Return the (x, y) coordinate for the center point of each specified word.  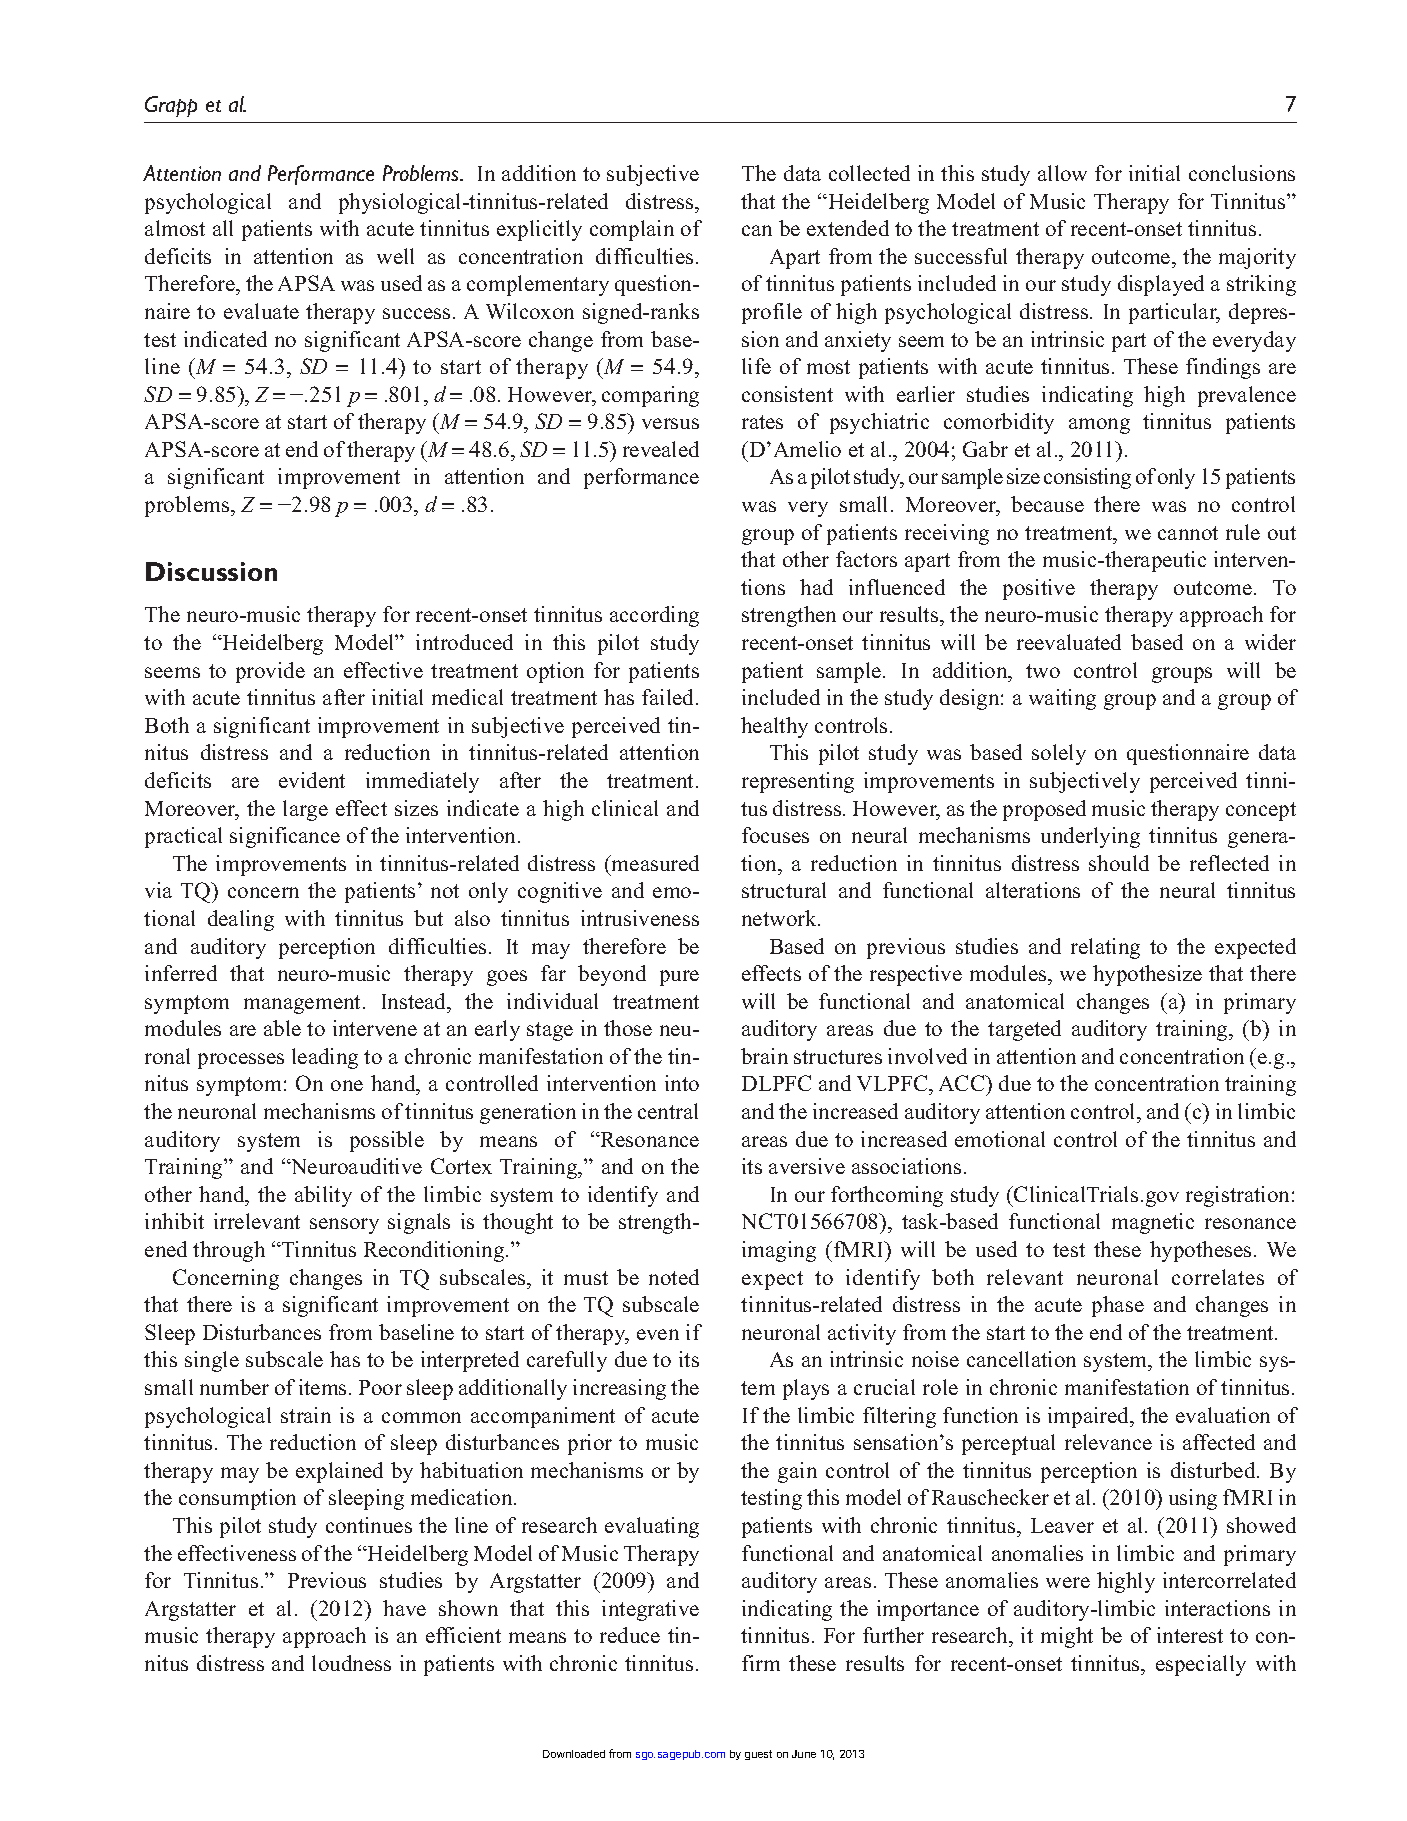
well (395, 256)
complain (632, 230)
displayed (1161, 285)
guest (758, 1755)
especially (1201, 1665)
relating (1105, 948)
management (304, 1004)
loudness (351, 1663)
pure (679, 978)
